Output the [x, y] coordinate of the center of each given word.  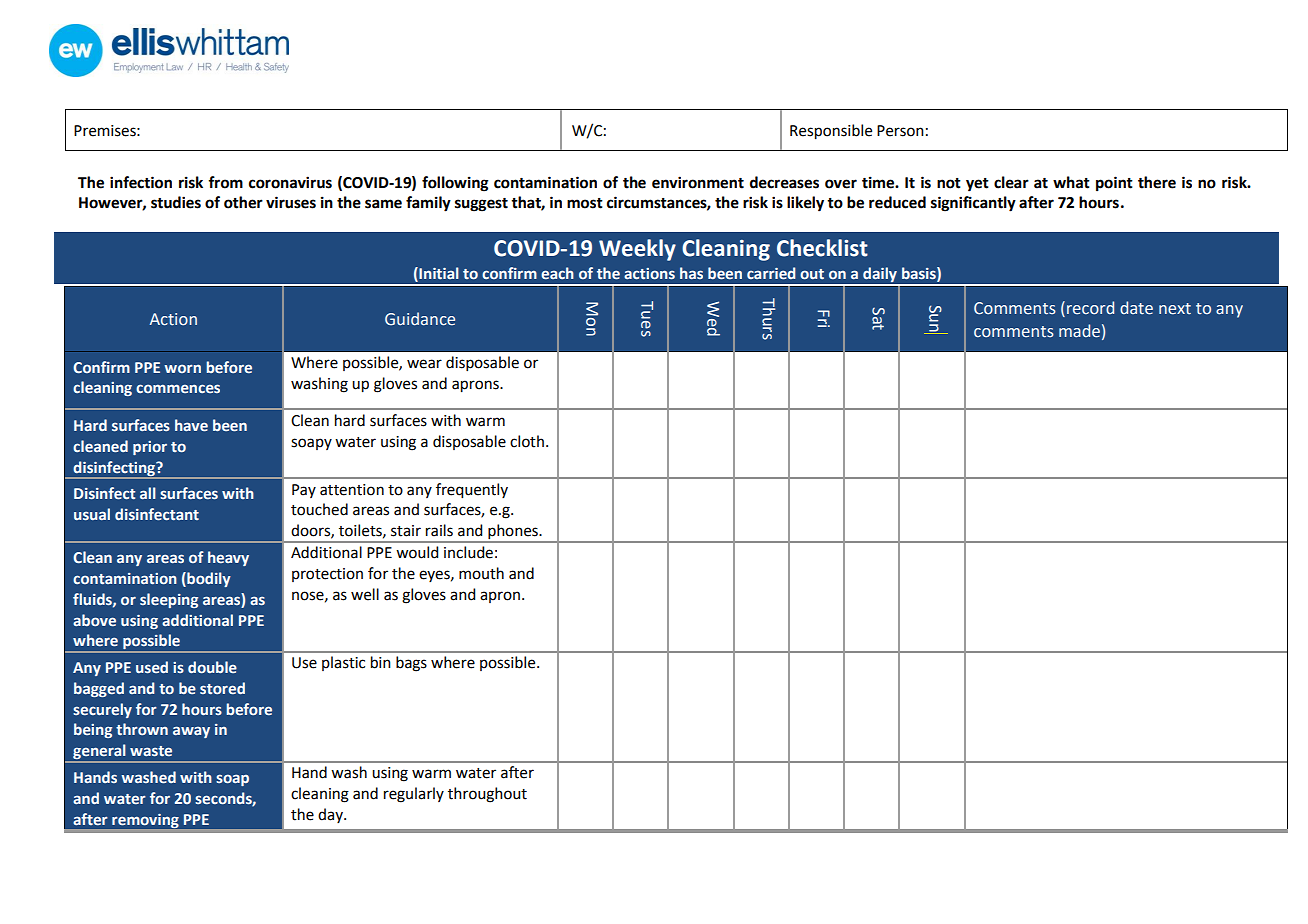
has [691, 273]
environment [698, 182]
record [1090, 308]
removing [145, 821]
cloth [527, 441]
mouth [481, 573]
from [225, 182]
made [1079, 331]
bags [411, 664]
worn [182, 368]
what [1071, 182]
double [212, 667]
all [148, 493]
